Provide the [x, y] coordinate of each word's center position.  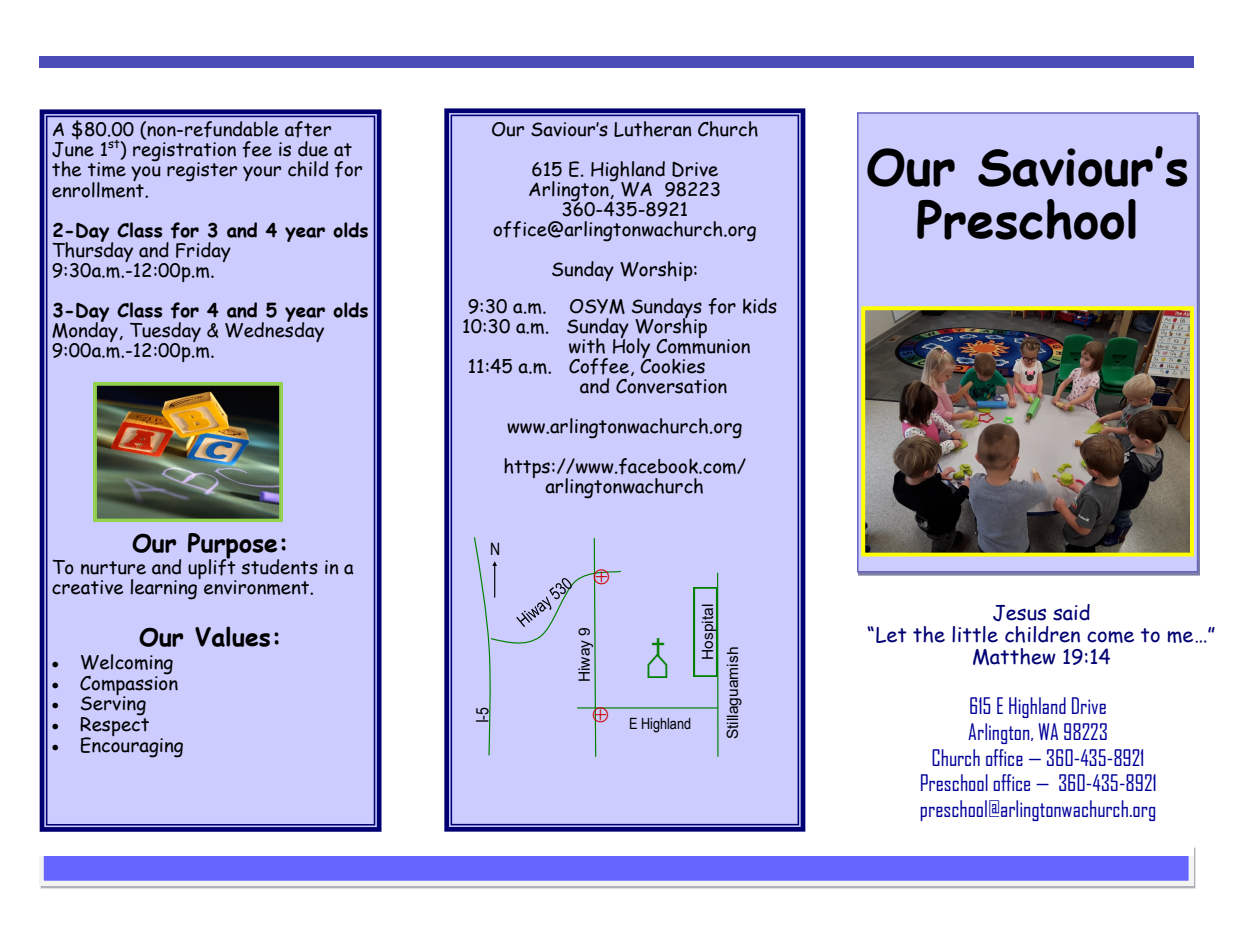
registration [184, 153]
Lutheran [653, 129]
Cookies [672, 365]
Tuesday [165, 333]
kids [760, 306]
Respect [114, 726]
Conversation [671, 386]
